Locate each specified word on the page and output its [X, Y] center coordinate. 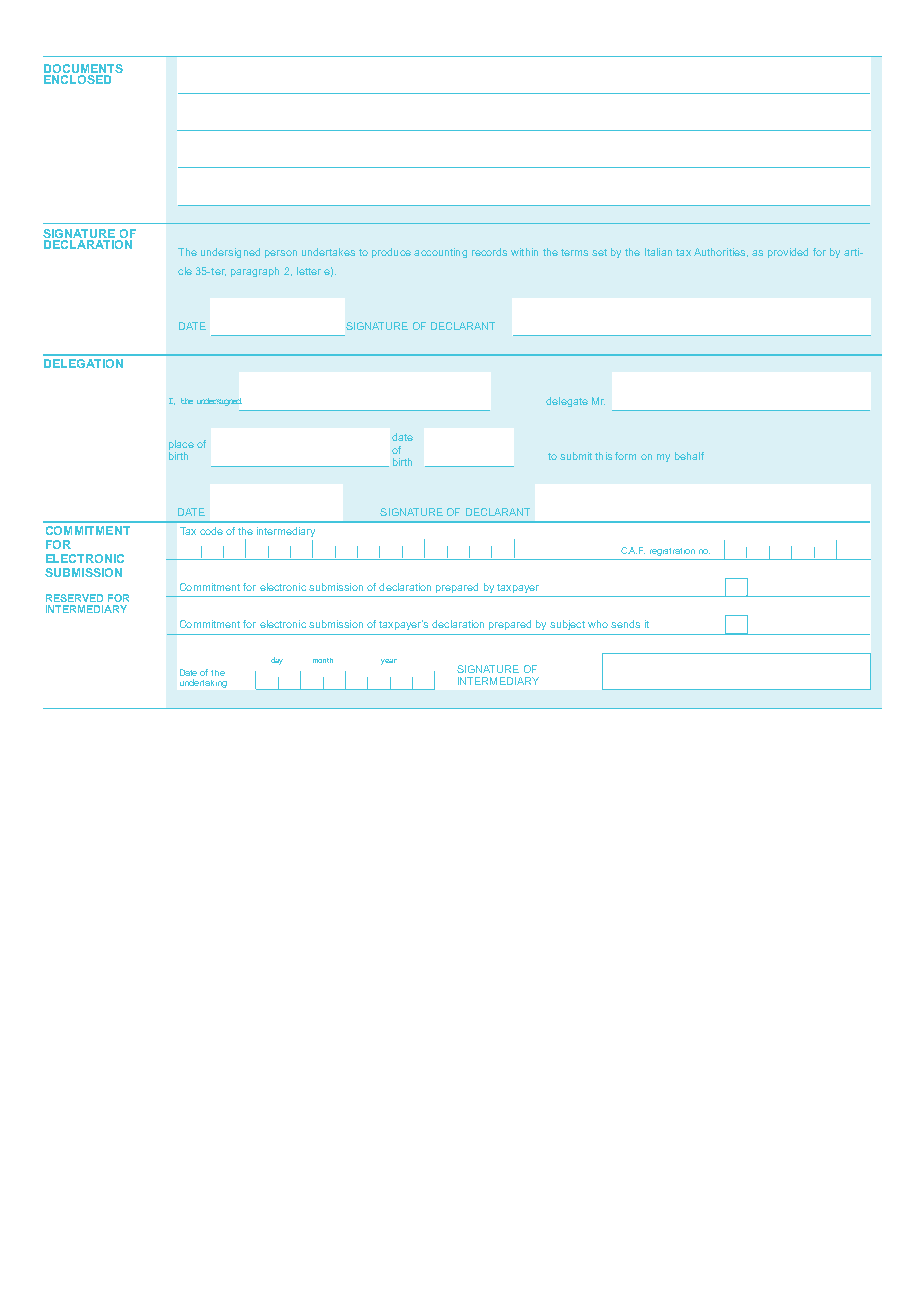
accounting [440, 253]
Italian [658, 252]
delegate [567, 402]
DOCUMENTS [83, 70]
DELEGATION [83, 363]
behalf [689, 456]
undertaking [203, 683]
